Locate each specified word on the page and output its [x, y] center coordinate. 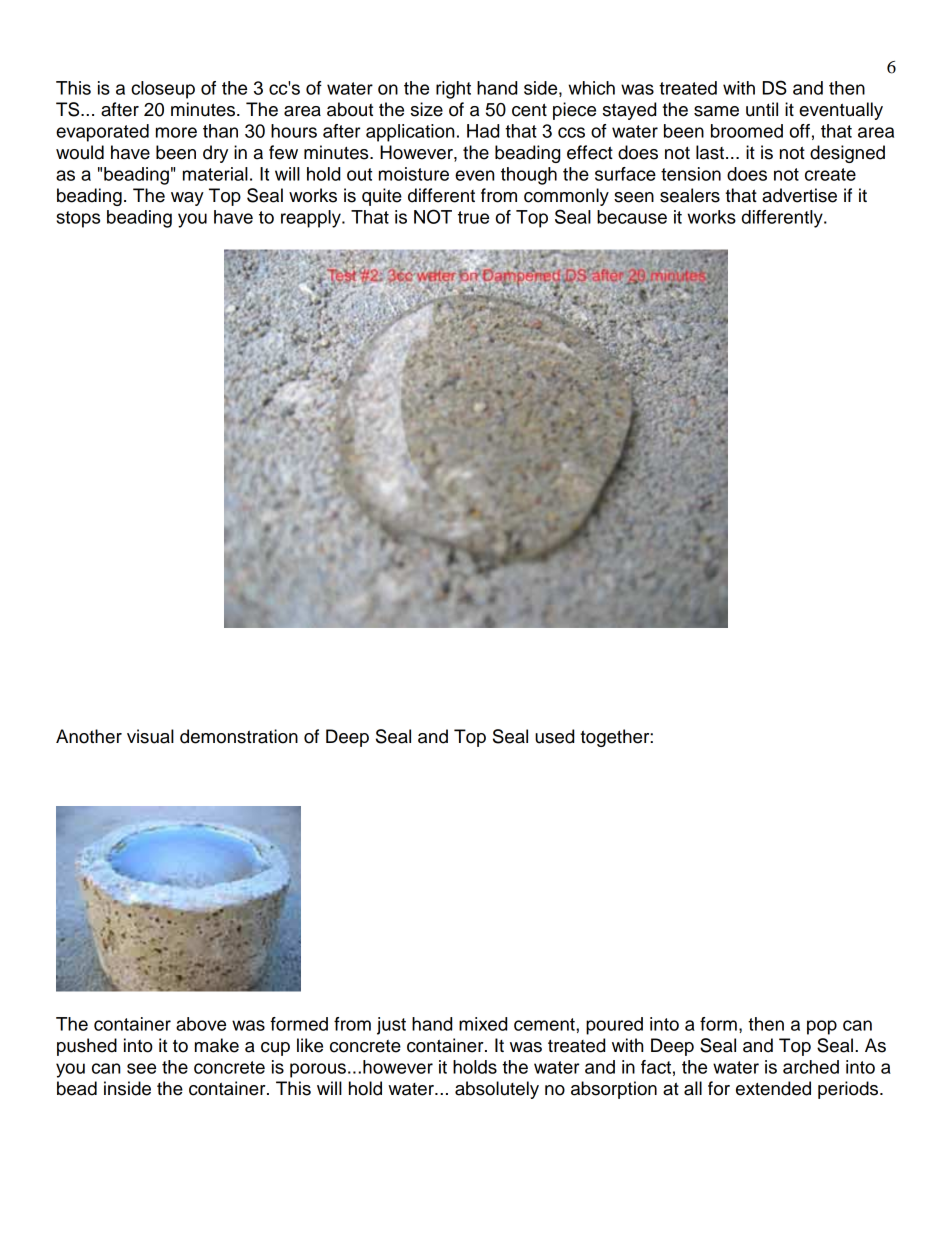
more [176, 132]
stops [78, 219]
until [762, 109]
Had [483, 131]
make [217, 1045]
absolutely [497, 1090]
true [473, 217]
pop [822, 1027]
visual [150, 736]
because [632, 217]
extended [773, 1088]
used [554, 736]
